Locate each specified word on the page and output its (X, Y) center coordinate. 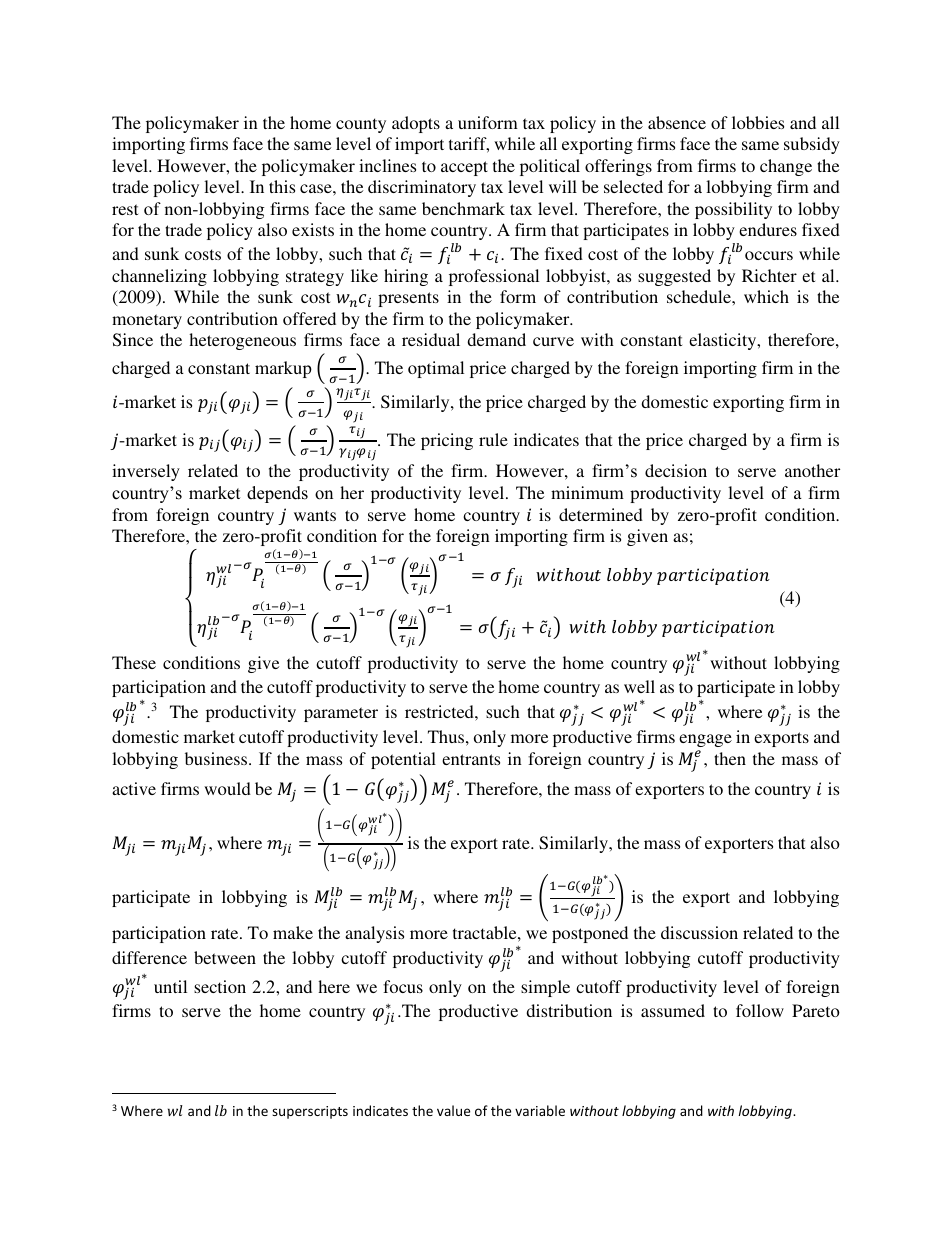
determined (601, 514)
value (453, 1110)
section (220, 986)
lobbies (758, 122)
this (282, 186)
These (134, 662)
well (639, 686)
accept (464, 168)
